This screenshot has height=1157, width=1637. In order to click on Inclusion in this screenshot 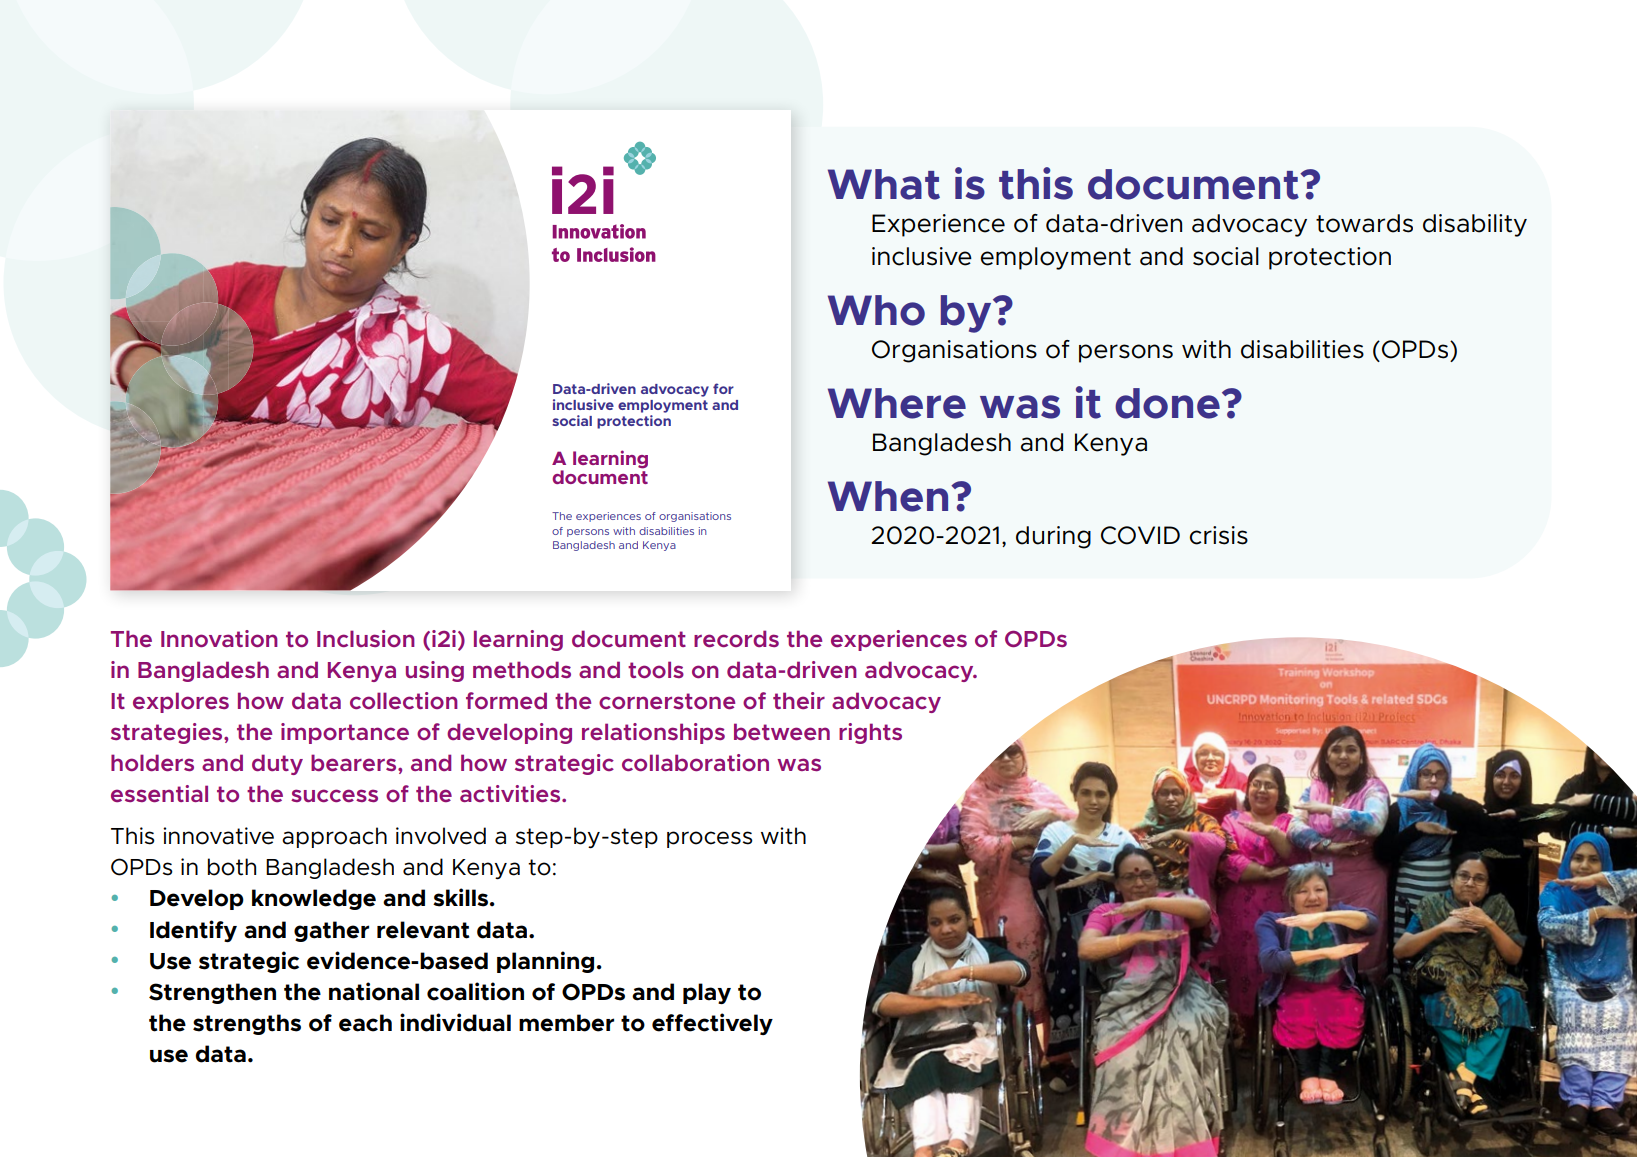, I will do `click(366, 638)`.
